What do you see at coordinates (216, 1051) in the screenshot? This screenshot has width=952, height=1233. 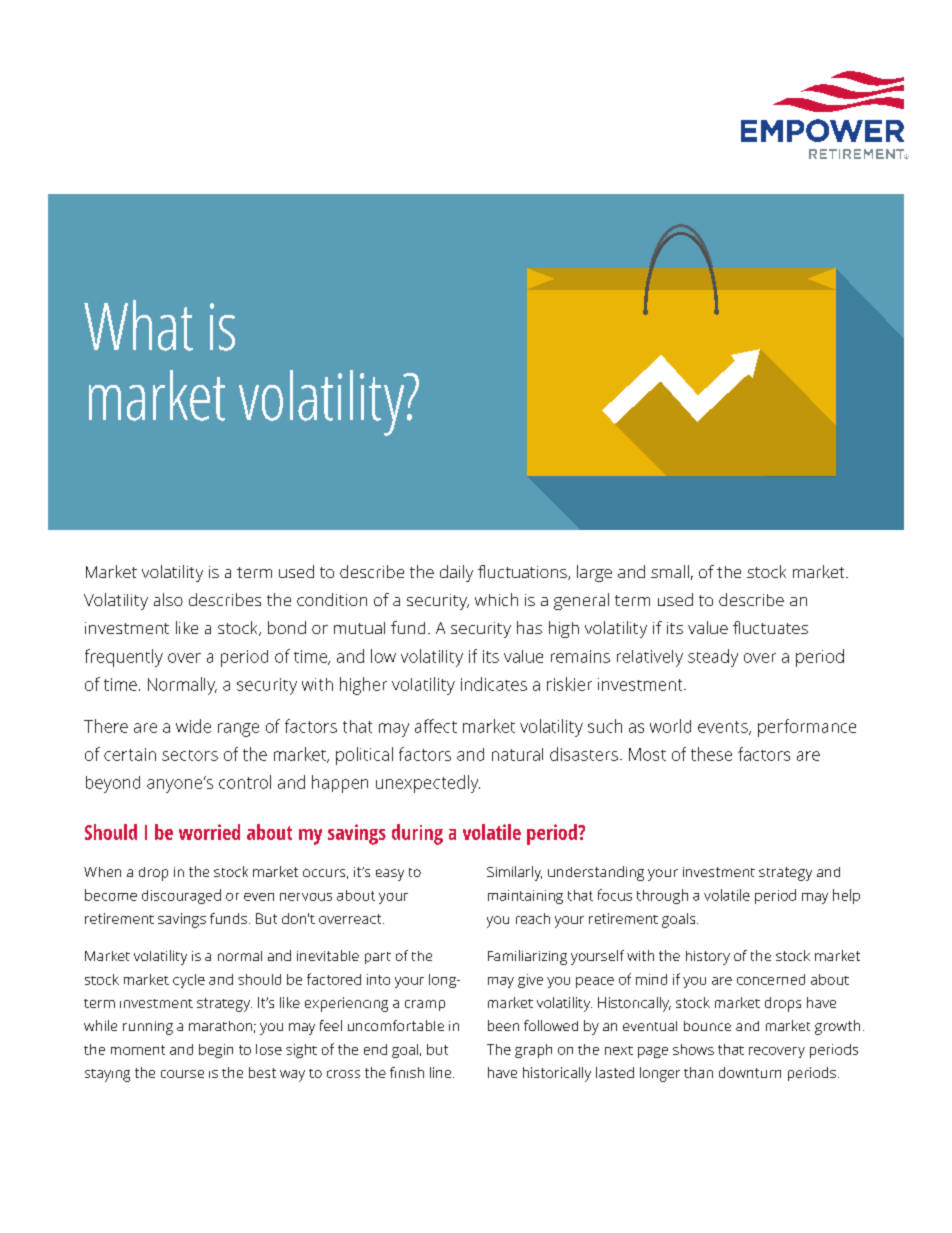 I see `begin` at bounding box center [216, 1051].
